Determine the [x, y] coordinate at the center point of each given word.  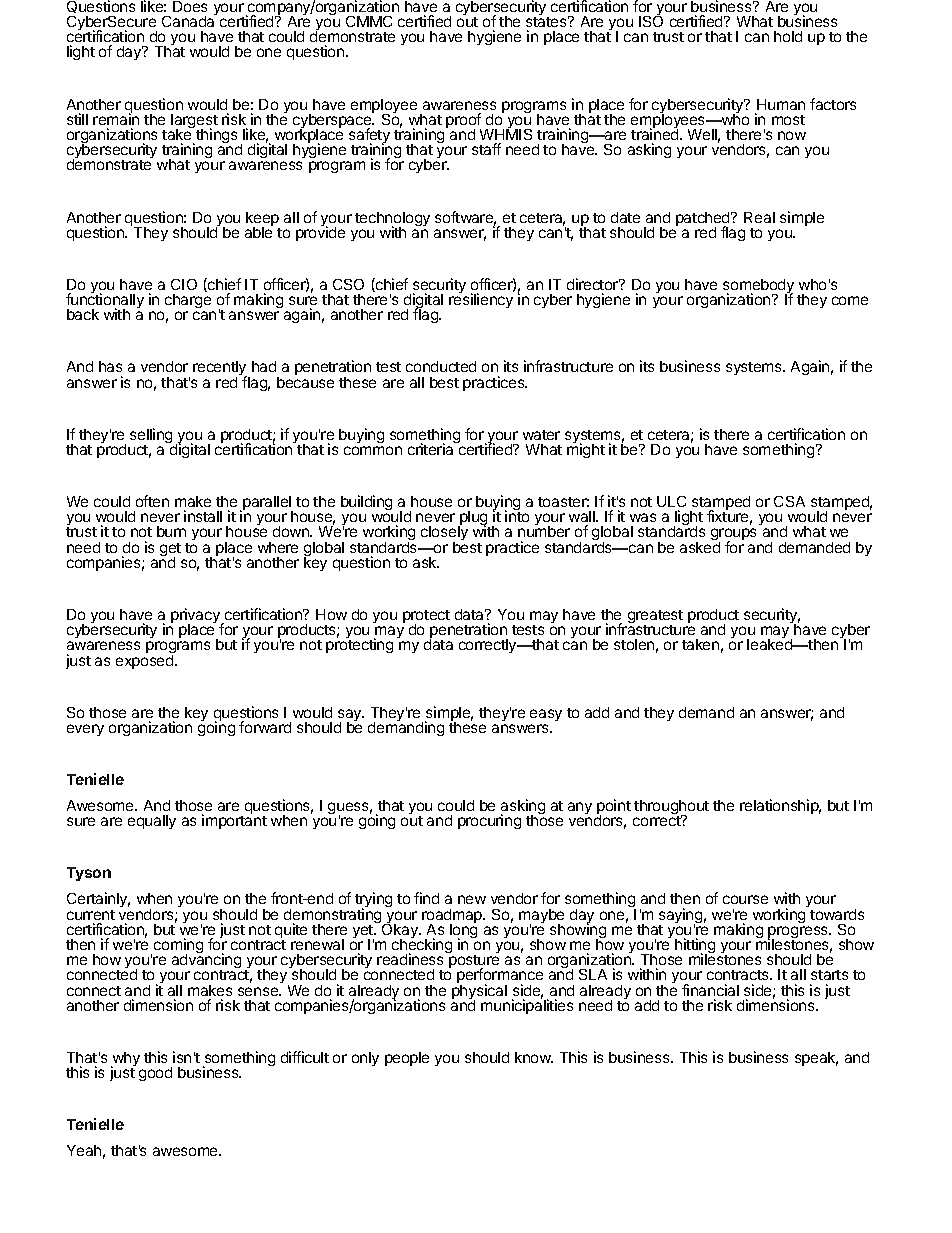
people [407, 1059]
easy [546, 715]
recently [221, 370]
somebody [758, 287]
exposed [146, 662]
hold [788, 36]
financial [710, 990]
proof [463, 122]
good [155, 1074]
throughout [671, 808]
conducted [441, 366]
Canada [189, 20]
